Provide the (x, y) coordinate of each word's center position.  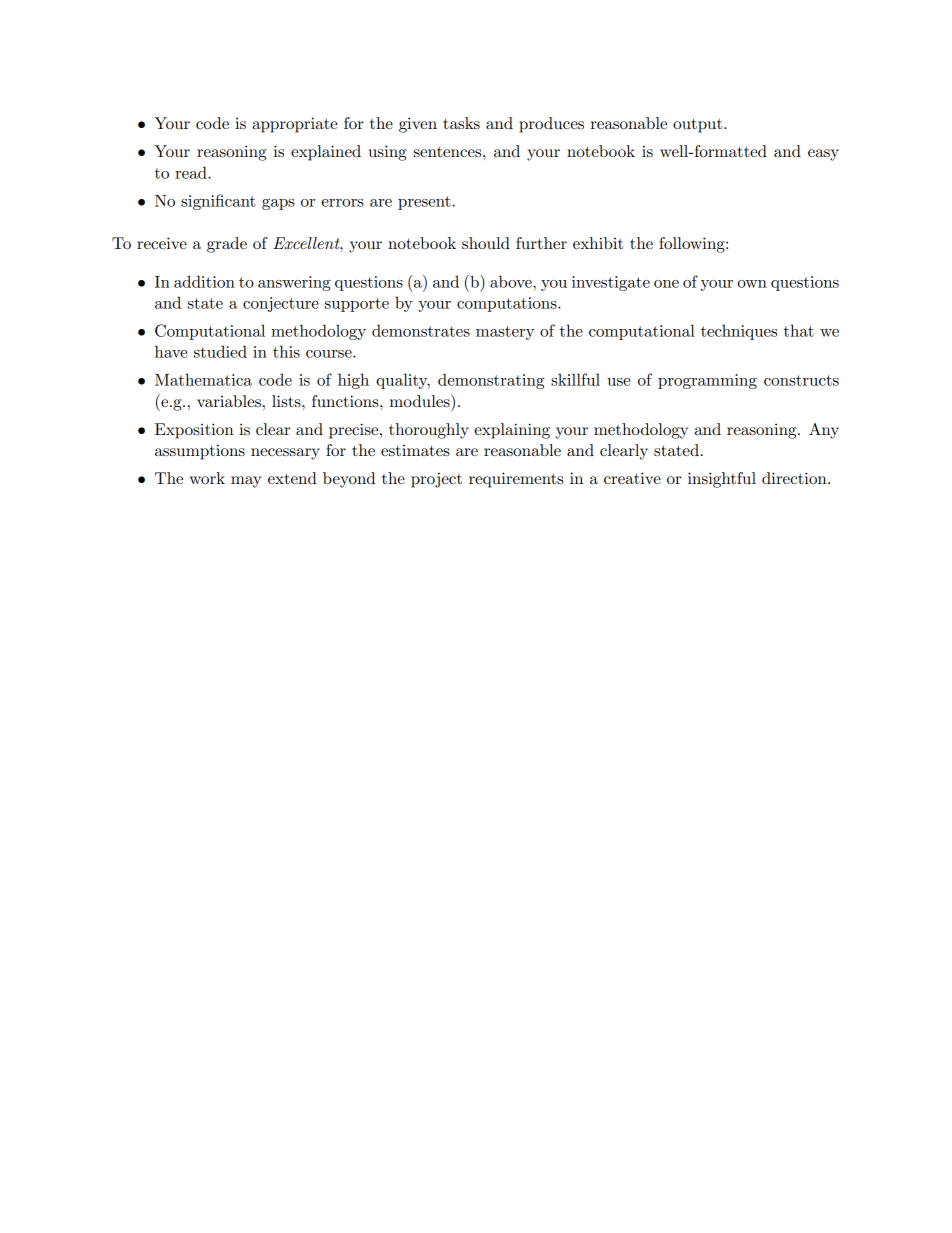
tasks (461, 123)
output (699, 126)
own (752, 284)
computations (508, 304)
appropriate (295, 125)
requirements (516, 480)
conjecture (281, 304)
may (246, 482)
